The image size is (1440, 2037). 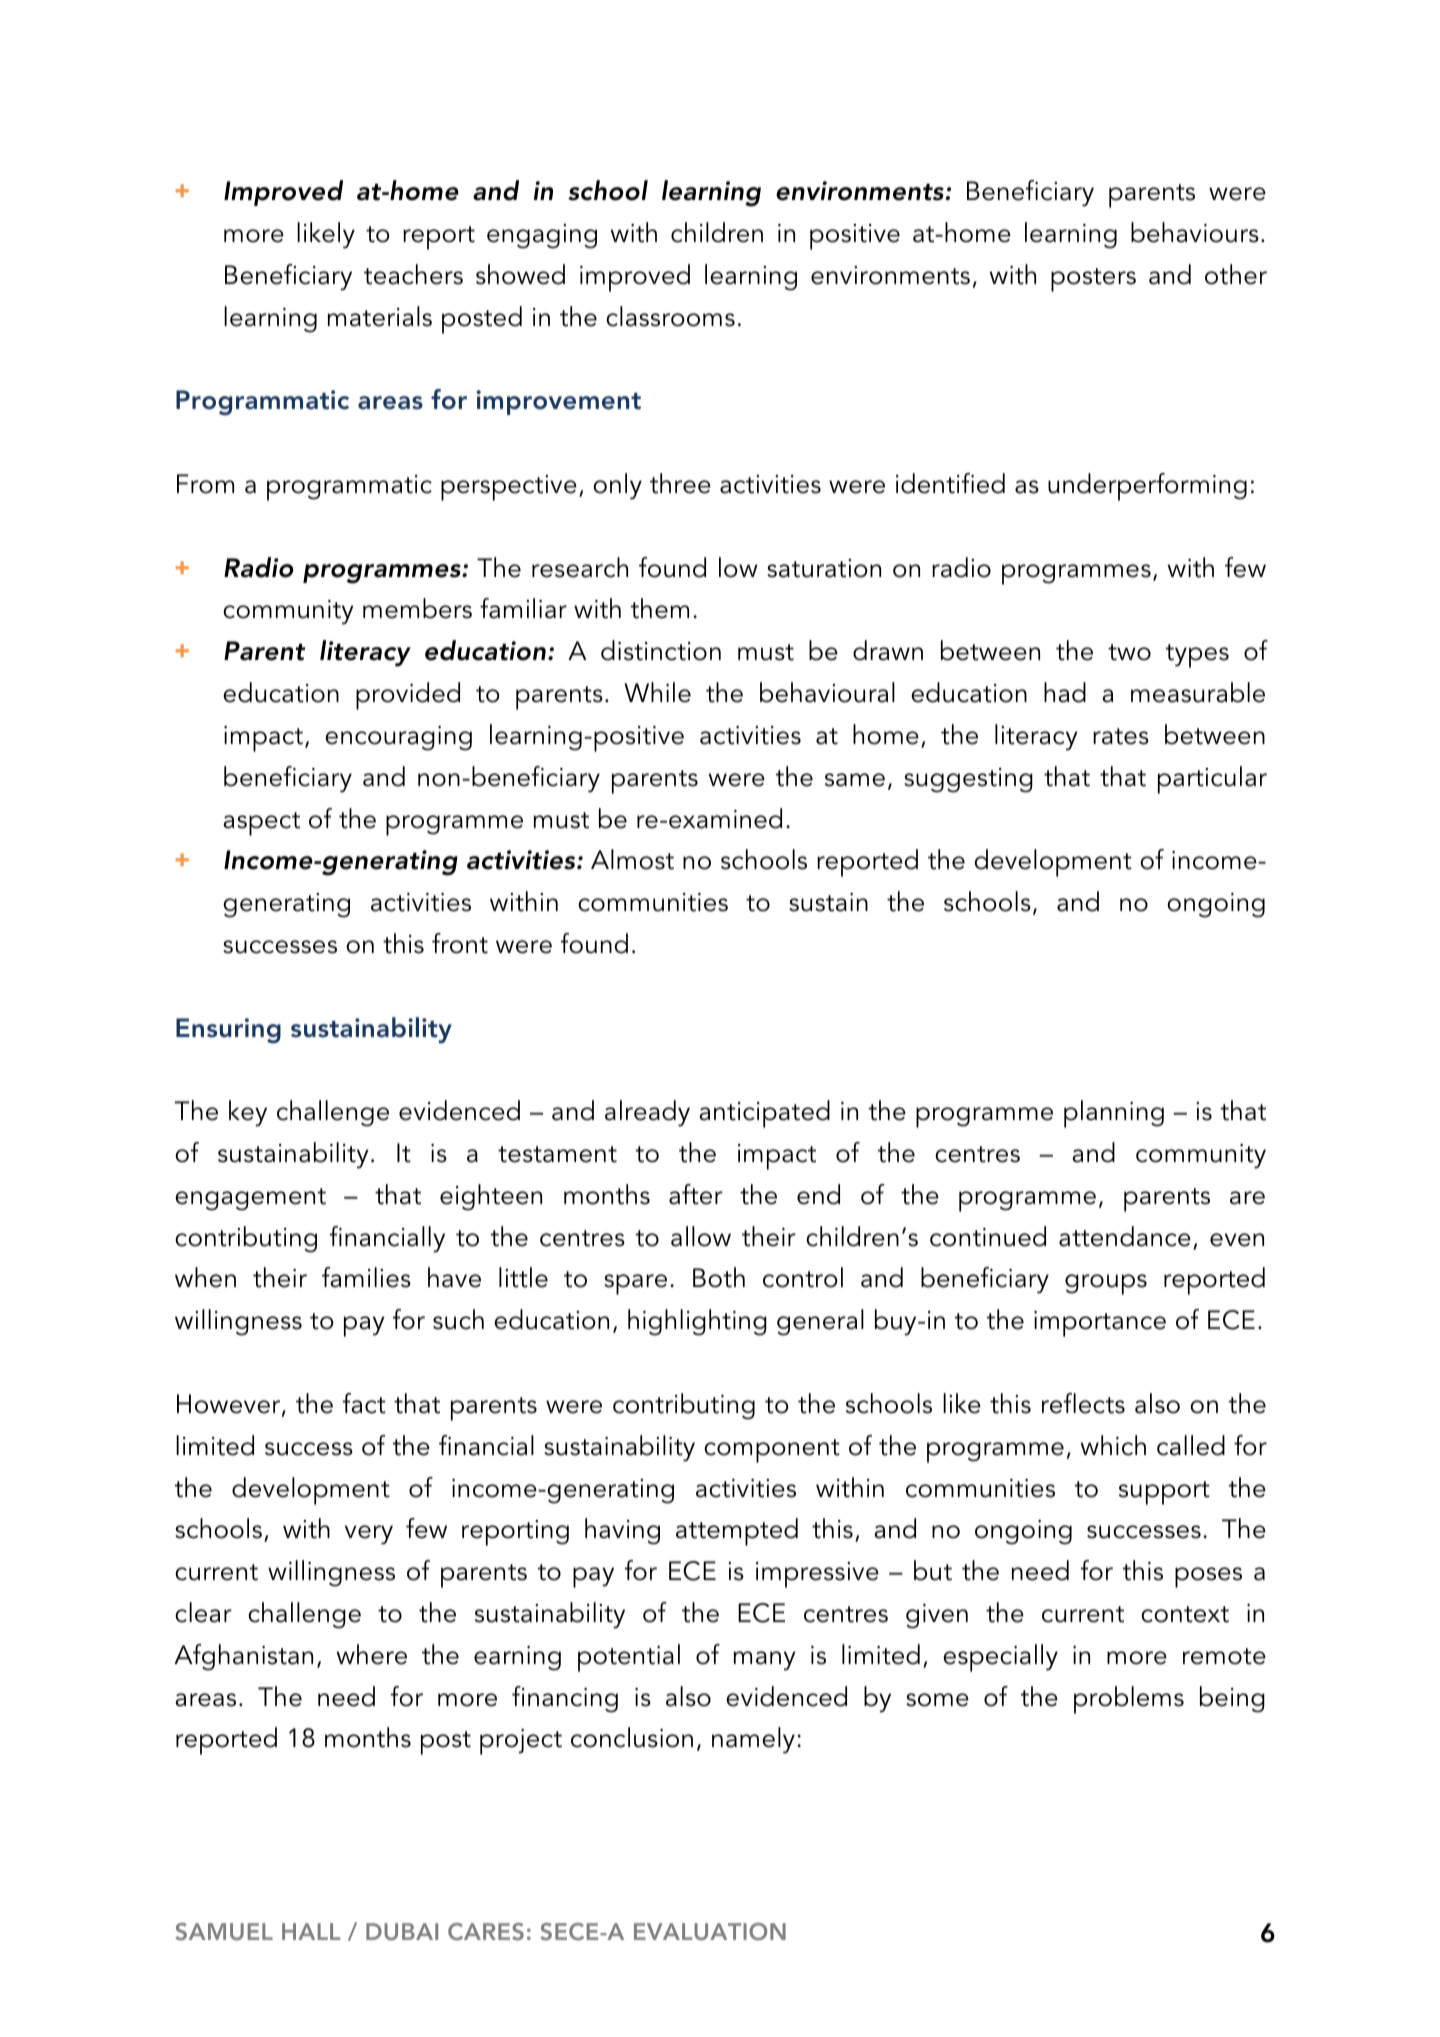 What do you see at coordinates (1195, 232) in the image?
I see `behaviours` at bounding box center [1195, 232].
